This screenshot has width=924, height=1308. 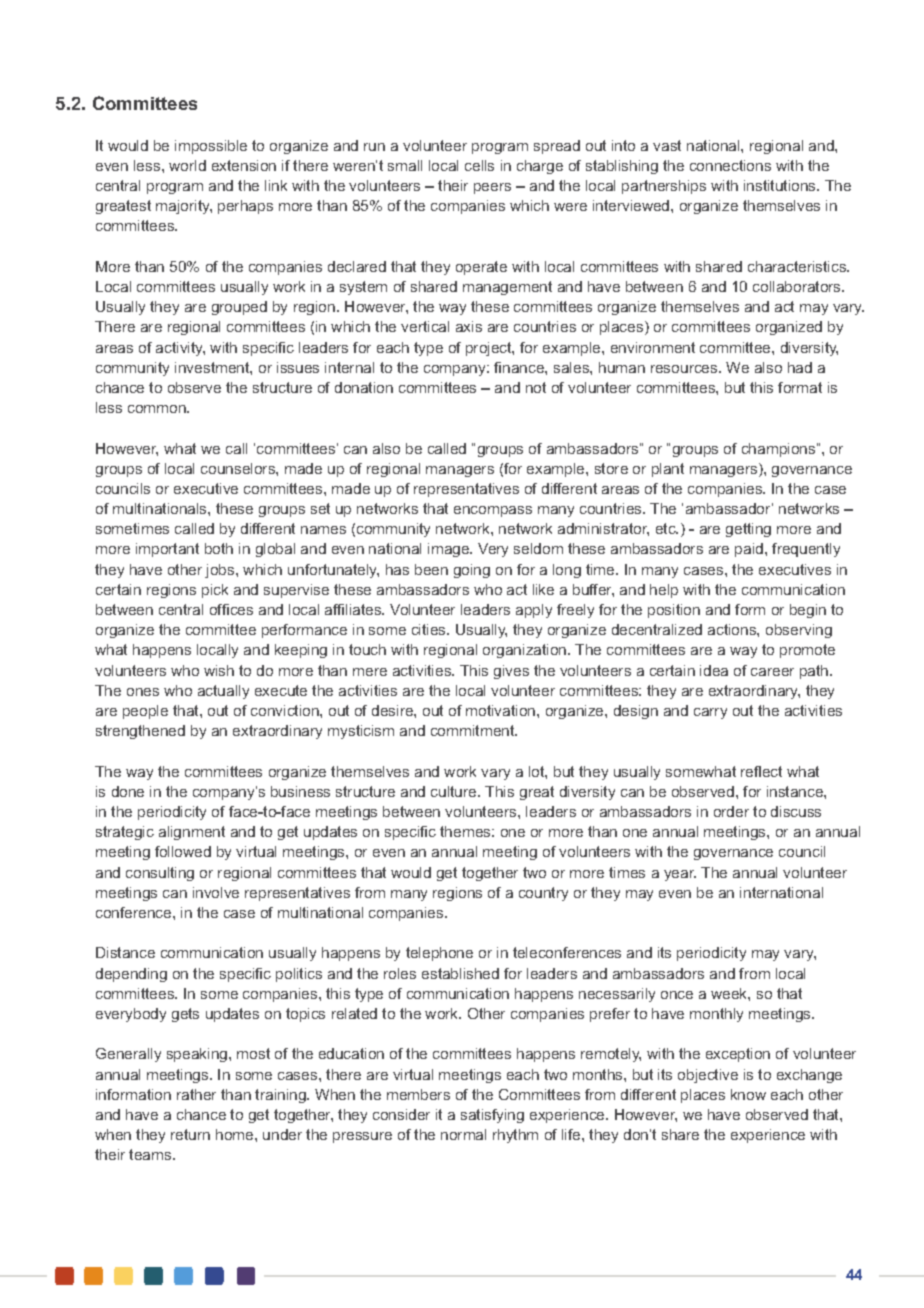 I want to click on world, so click(x=187, y=165).
